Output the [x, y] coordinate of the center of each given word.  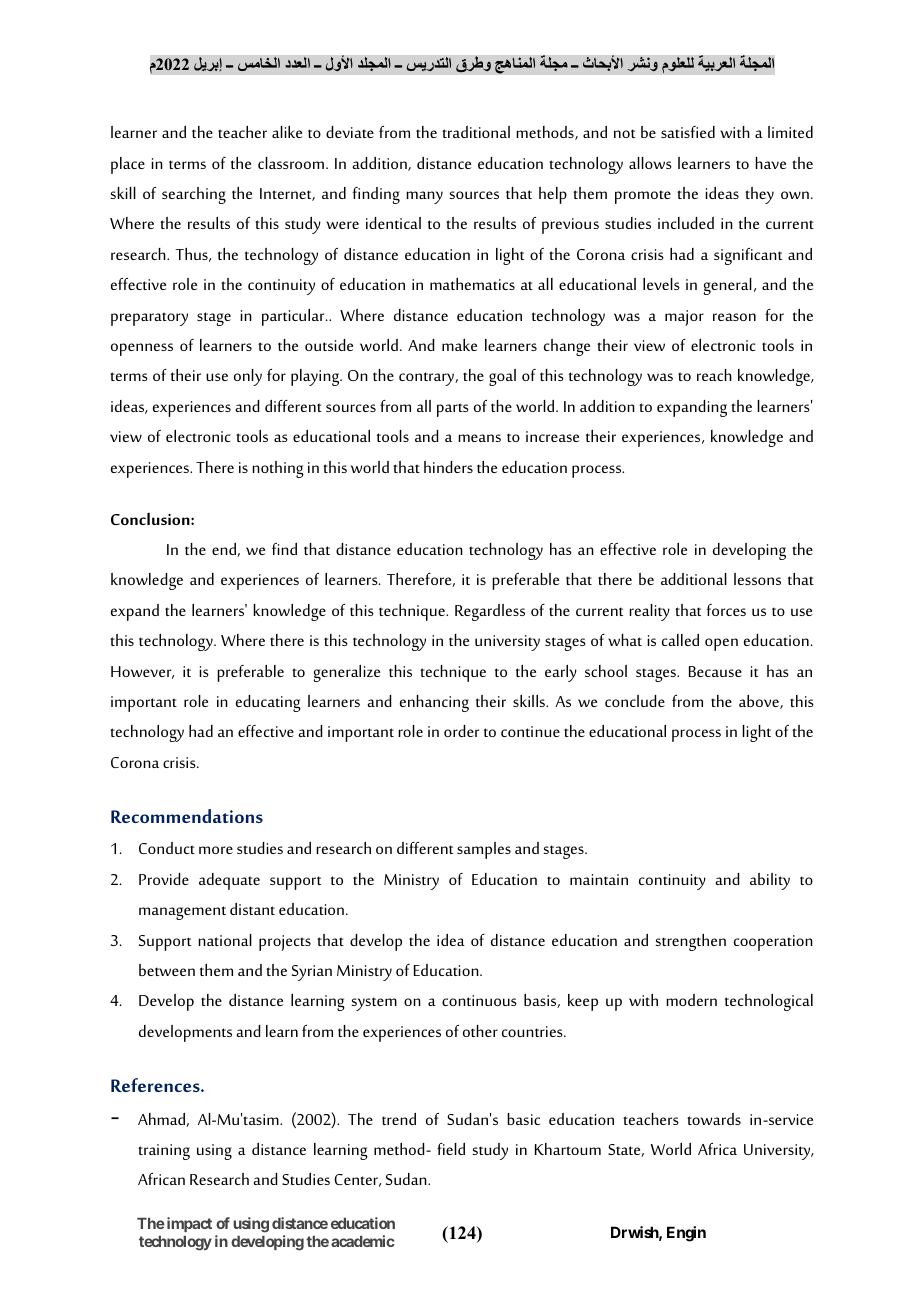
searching [194, 195]
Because [715, 671]
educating [268, 703]
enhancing [434, 703]
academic [363, 1241]
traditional [476, 132]
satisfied [688, 132]
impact [188, 1224]
